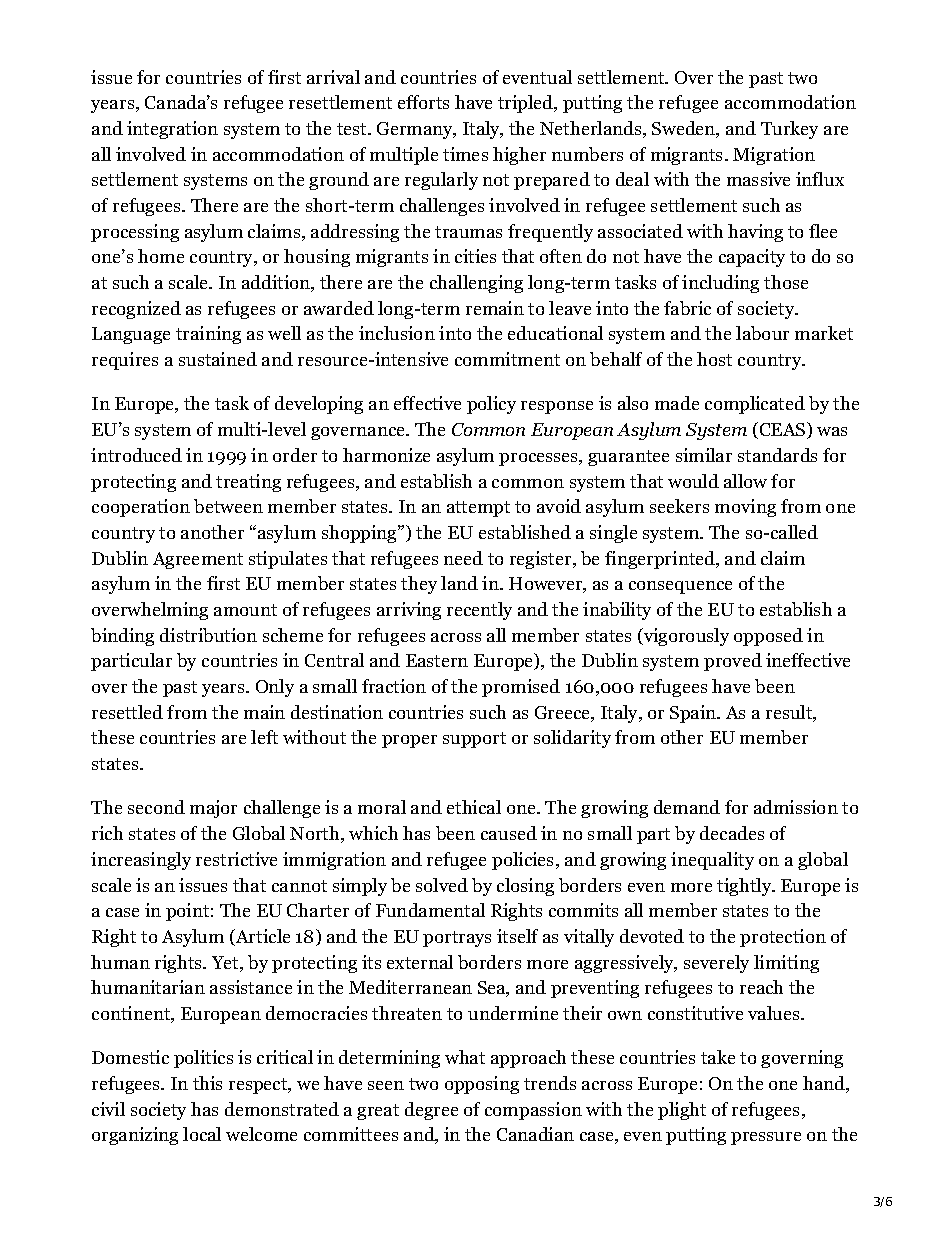 The image size is (952, 1233). I want to click on distribution, so click(208, 635).
